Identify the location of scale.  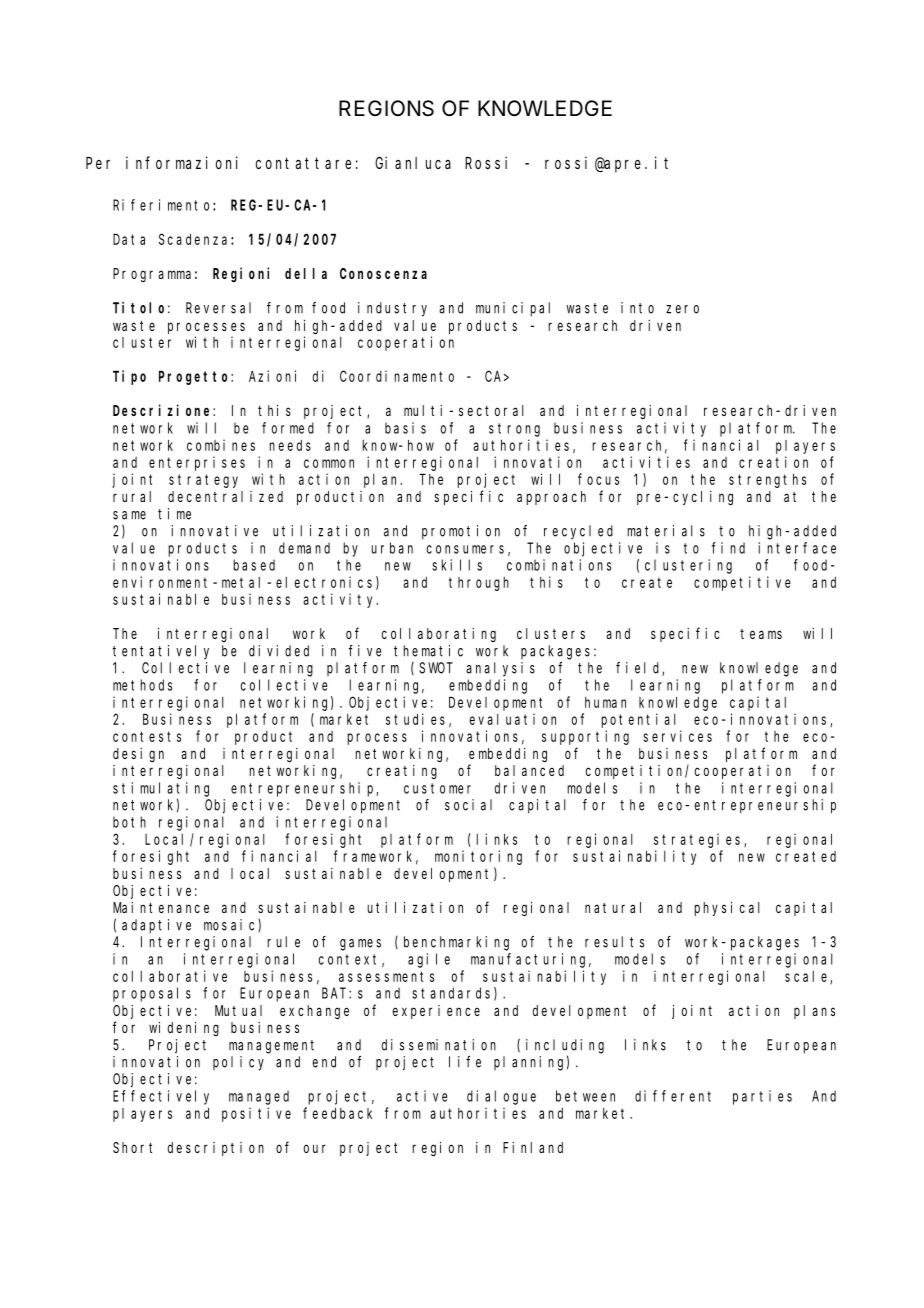
(808, 977).
